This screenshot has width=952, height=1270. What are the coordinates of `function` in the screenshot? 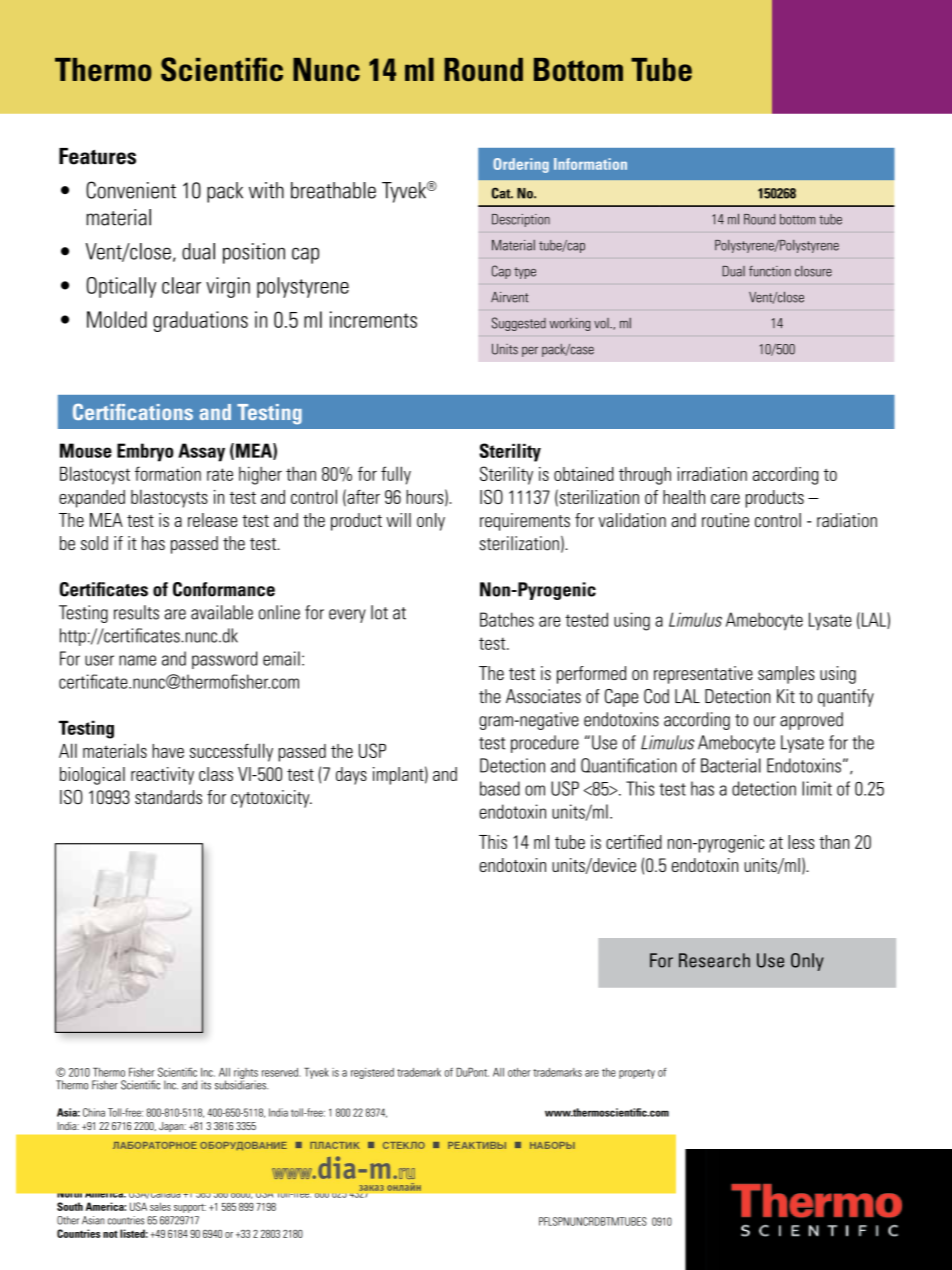 It's located at (770, 271).
